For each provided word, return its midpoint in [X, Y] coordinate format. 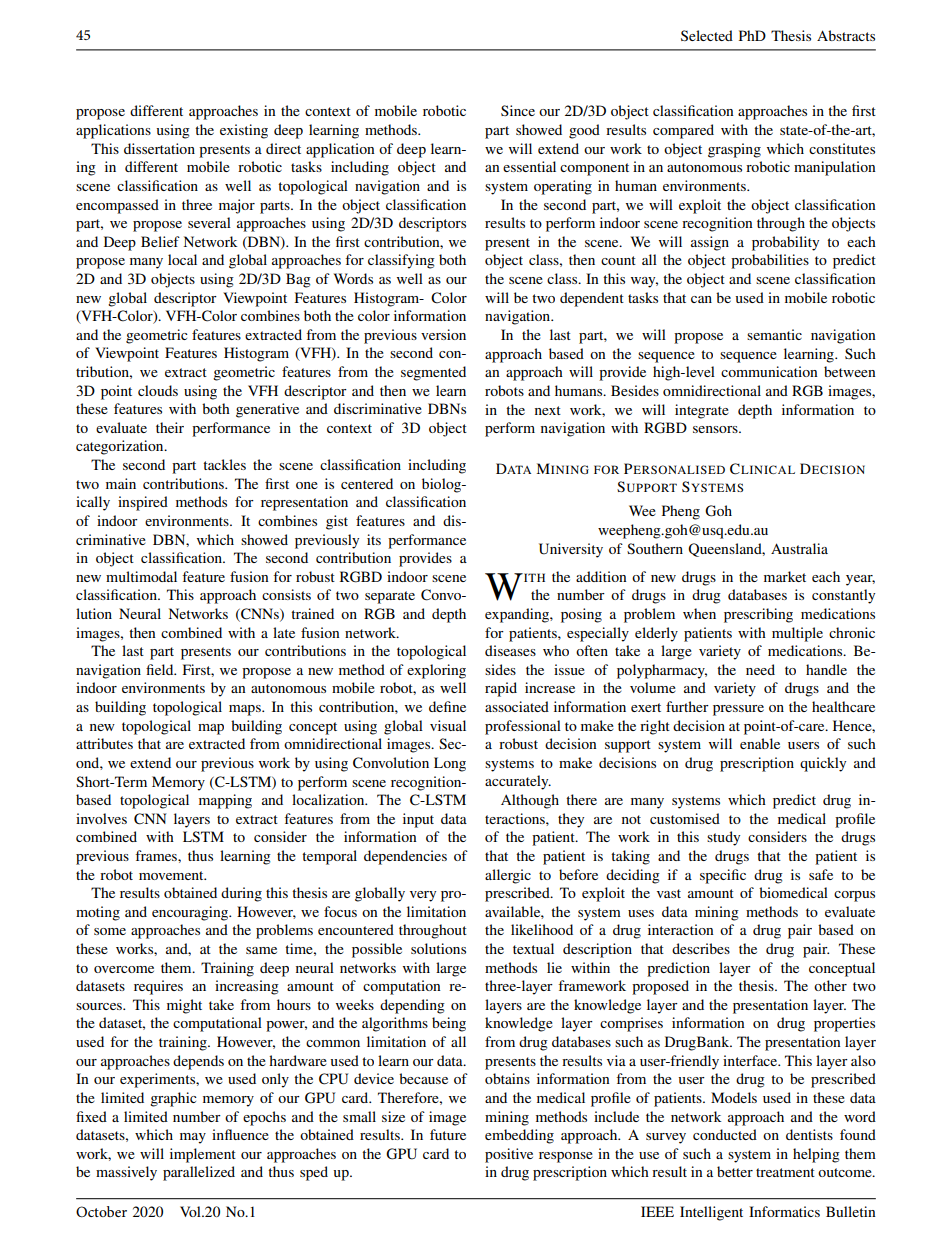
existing [244, 131]
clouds [158, 390]
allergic [508, 876]
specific [723, 876]
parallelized [199, 1173]
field [161, 669]
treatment [785, 1172]
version [443, 334]
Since [518, 110]
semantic [774, 334]
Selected [707, 35]
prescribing [758, 615]
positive [509, 1155]
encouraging [191, 913]
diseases [510, 650]
